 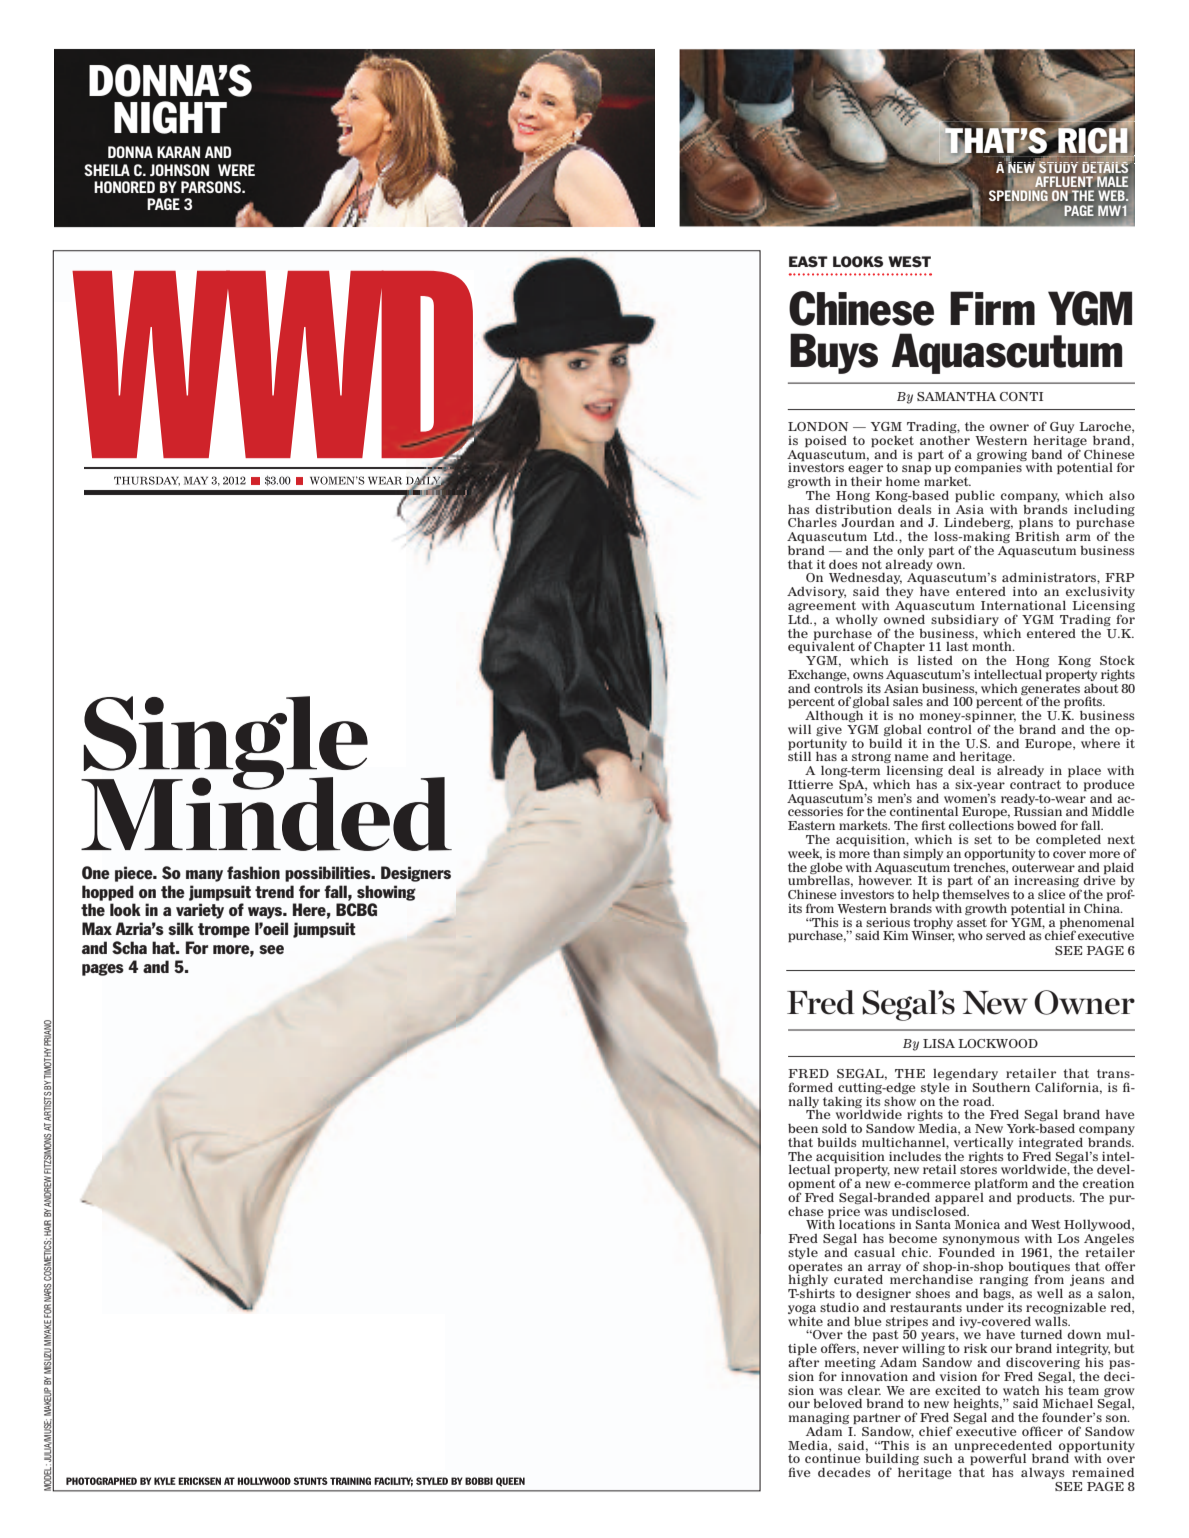 What do you see at coordinates (224, 744) in the page?
I see `Single` at bounding box center [224, 744].
